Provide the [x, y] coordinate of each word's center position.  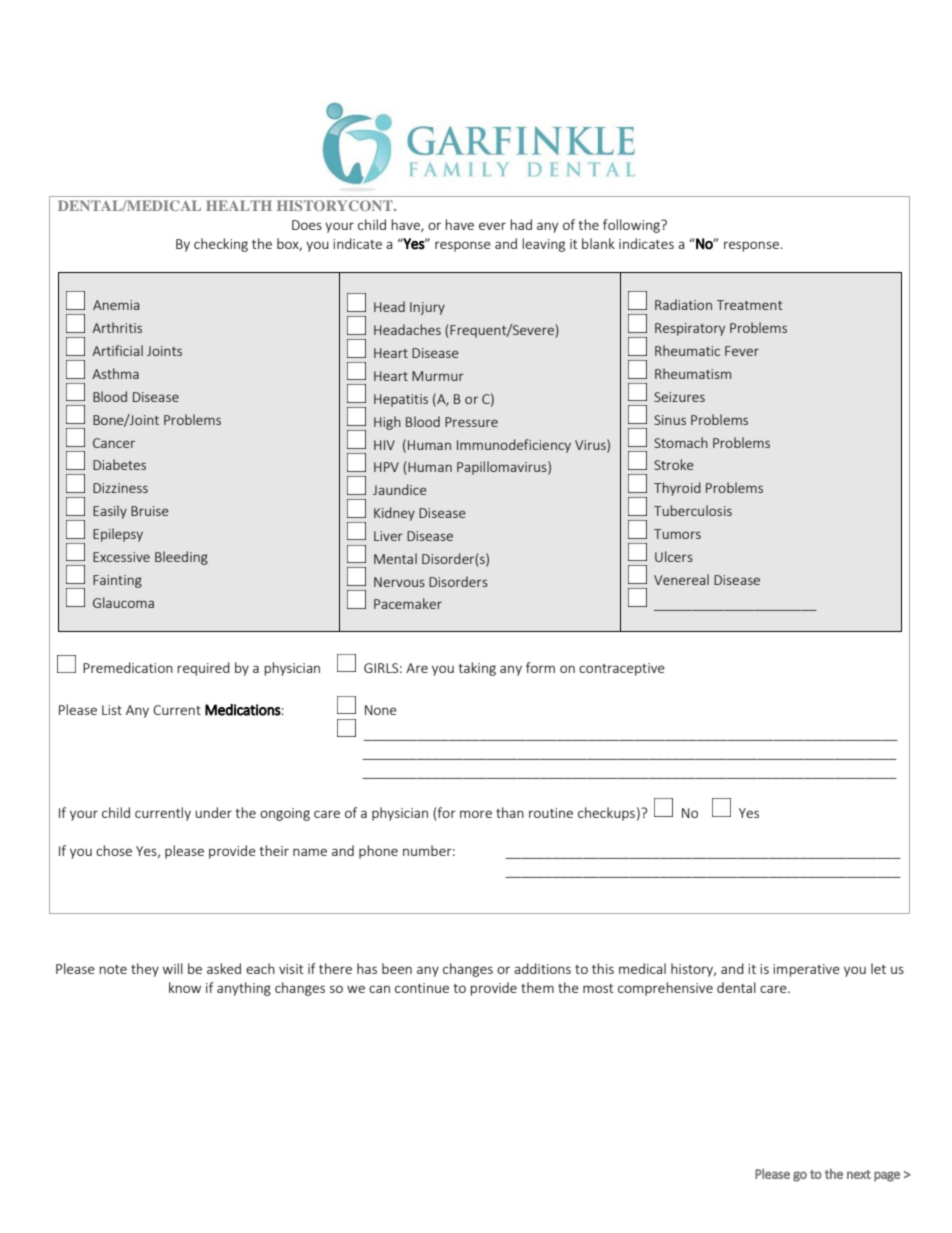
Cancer [114, 443]
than [510, 812]
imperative [806, 970]
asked [224, 968]
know [185, 987]
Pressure [471, 422]
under [213, 812]
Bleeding [181, 558]
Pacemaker [408, 603]
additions [542, 968]
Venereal [681, 579]
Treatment [750, 305]
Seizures [679, 397]
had [521, 224]
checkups [606, 814]
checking [221, 245]
